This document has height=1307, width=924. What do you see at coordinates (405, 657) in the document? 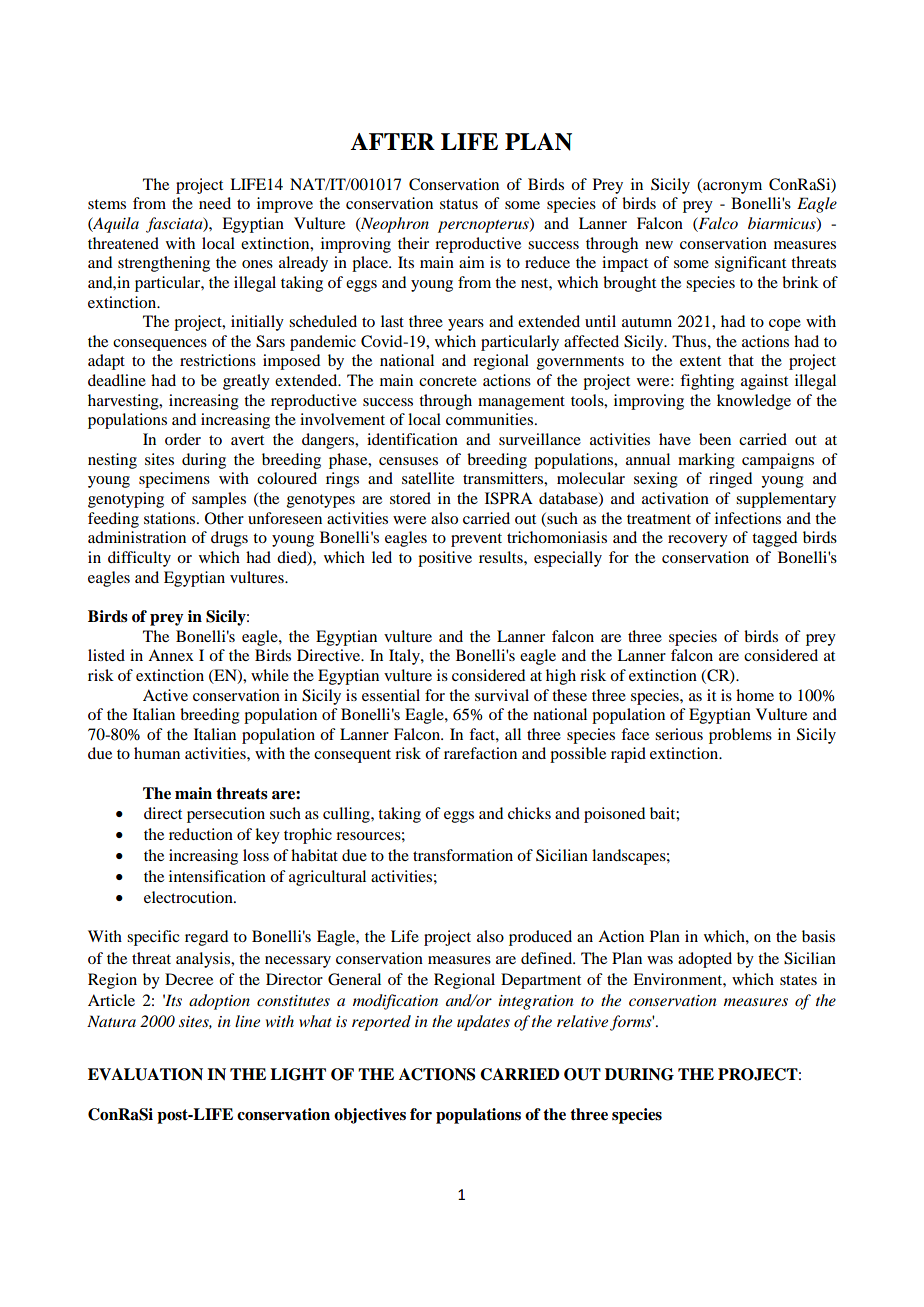
I see `Italy` at bounding box center [405, 657].
